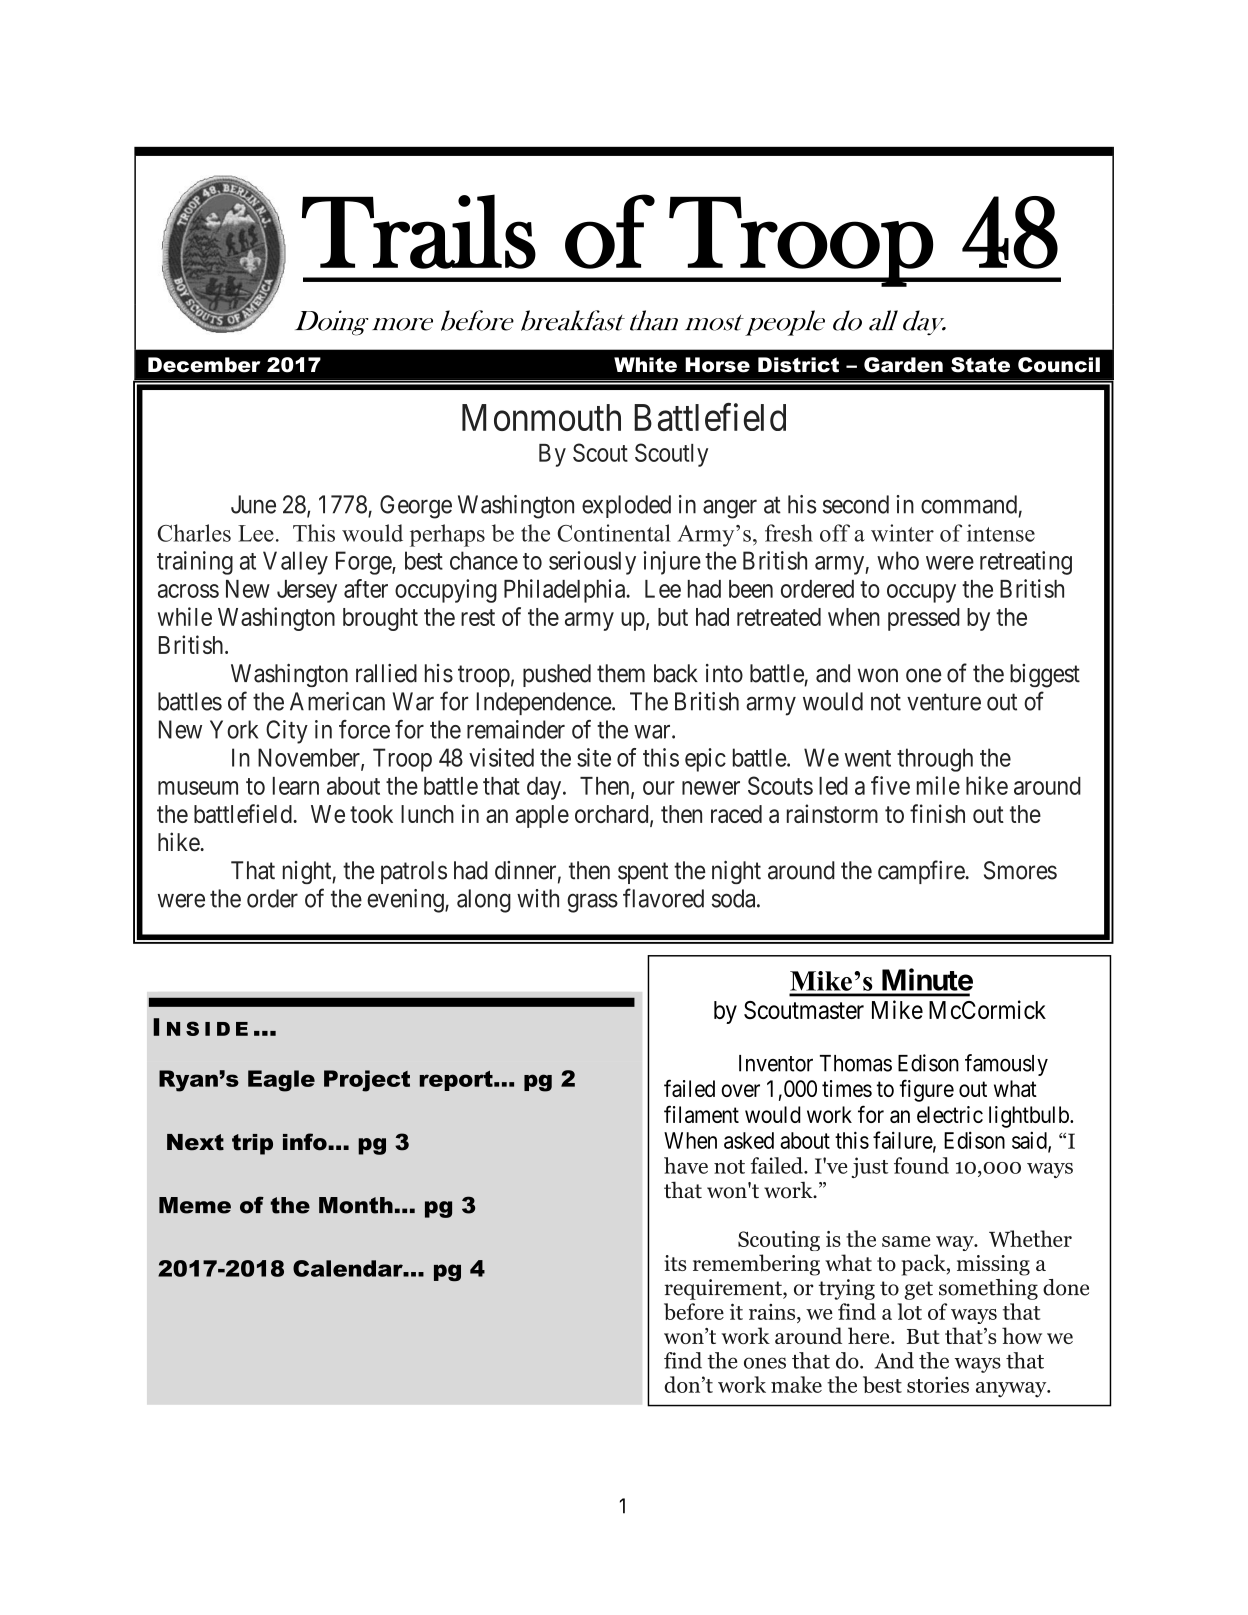 The image size is (1248, 1615). What do you see at coordinates (419, 231) in the image?
I see `Trails` at bounding box center [419, 231].
